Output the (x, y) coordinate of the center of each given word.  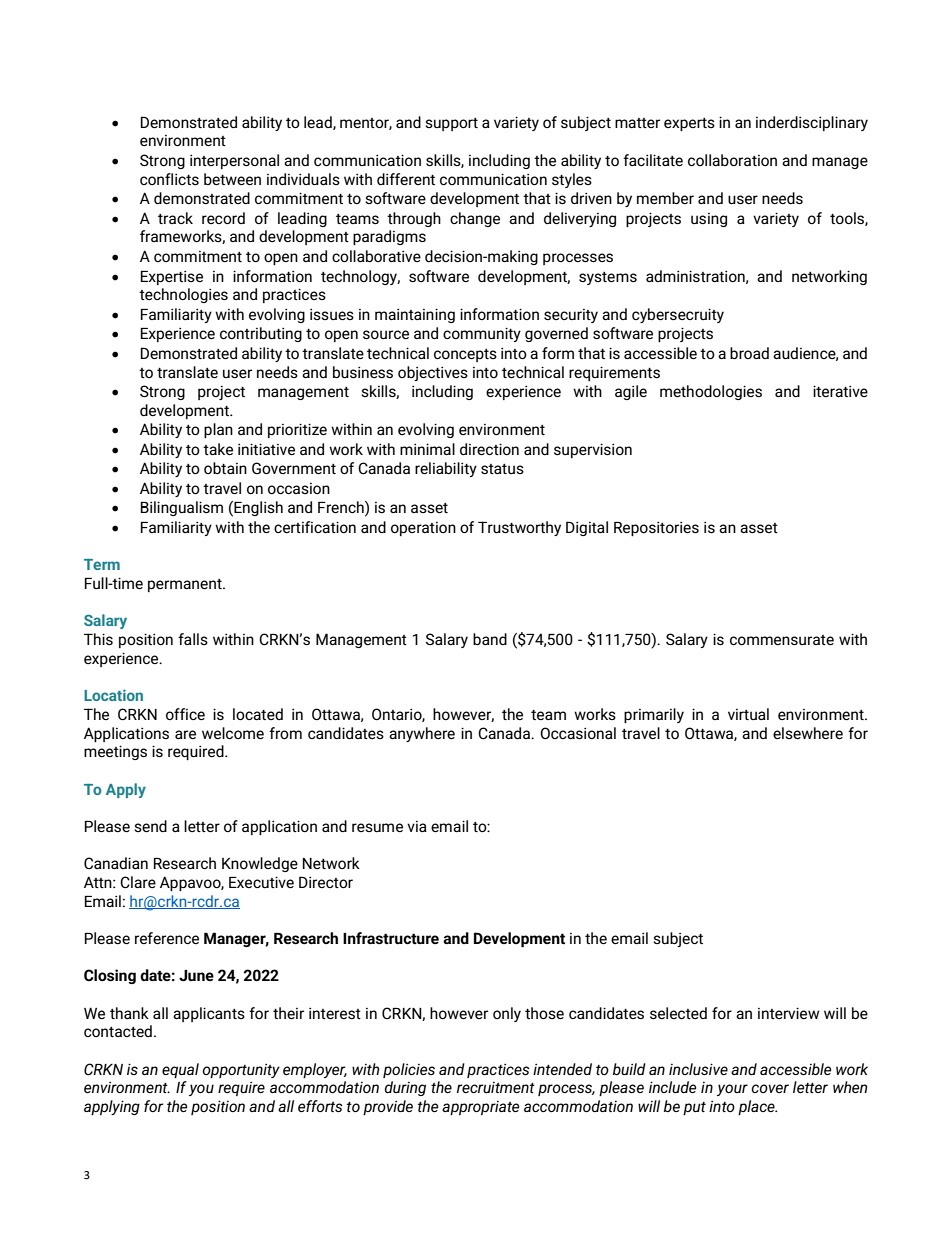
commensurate (782, 640)
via (417, 826)
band (490, 639)
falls (193, 639)
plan (218, 430)
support (452, 124)
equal (180, 1070)
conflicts (169, 179)
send (151, 826)
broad (749, 353)
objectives (433, 373)
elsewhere (808, 733)
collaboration (732, 160)
